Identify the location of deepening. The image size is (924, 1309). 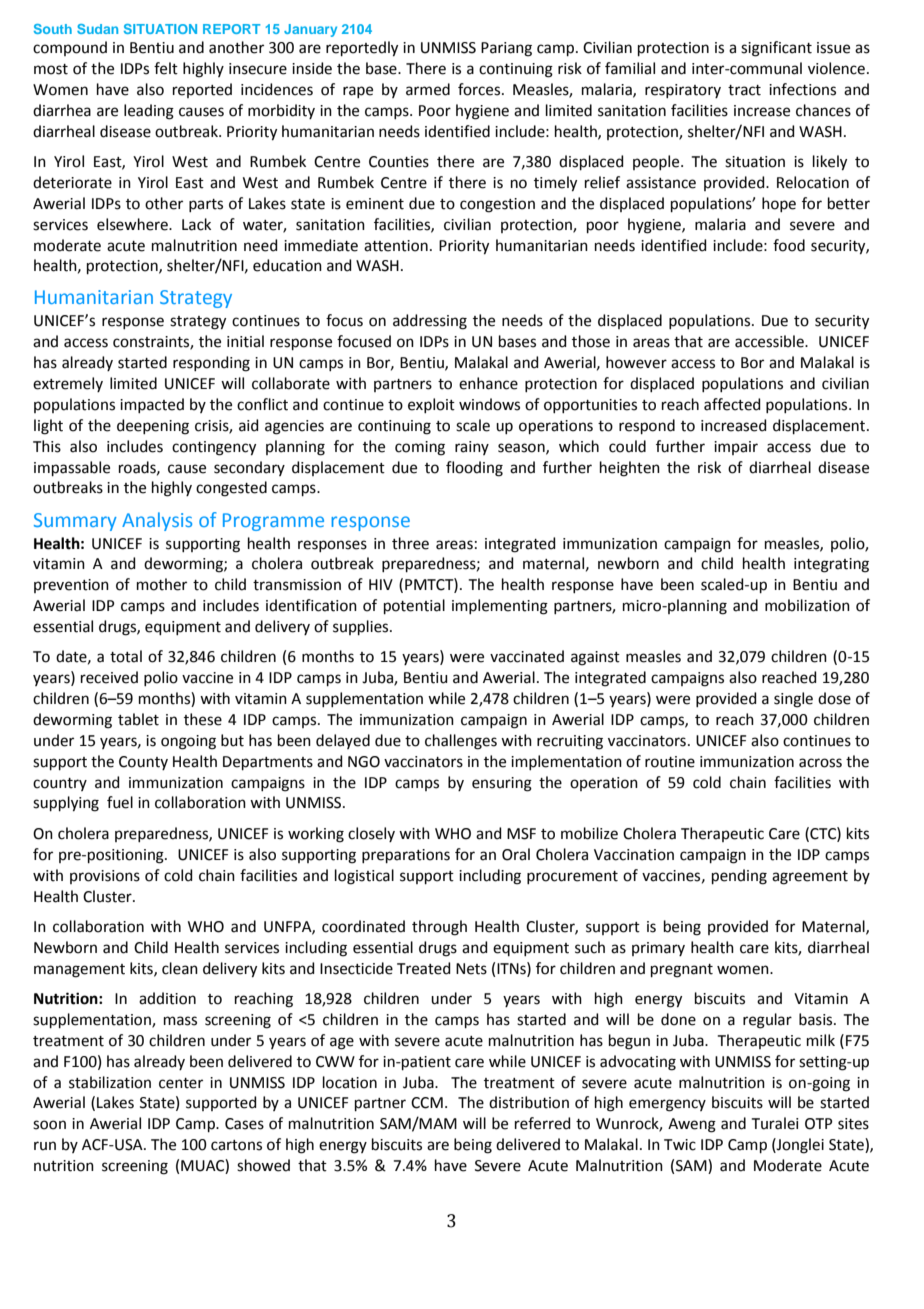
(153, 427).
